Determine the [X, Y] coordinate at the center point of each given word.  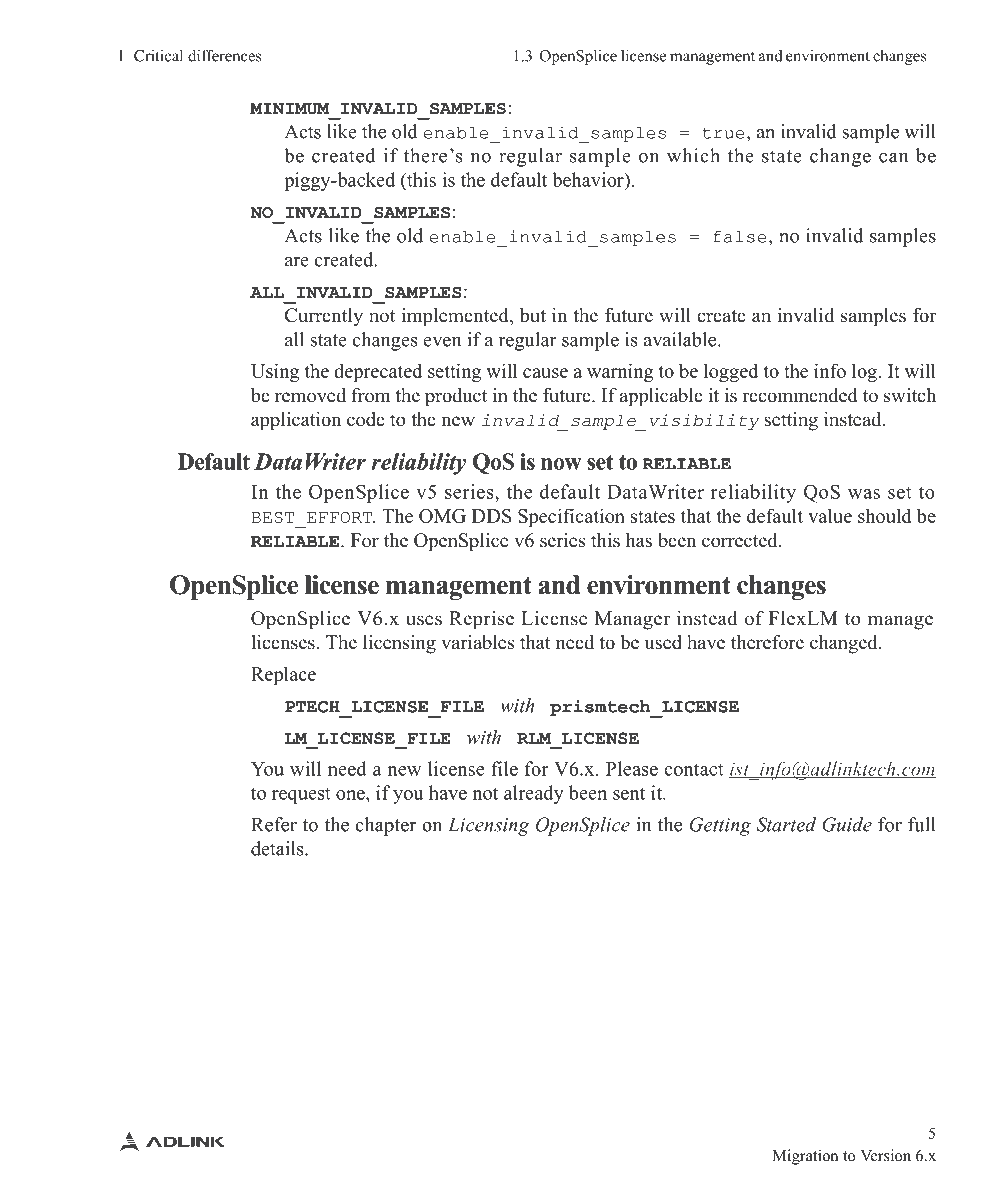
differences [224, 55]
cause [545, 373]
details [278, 848]
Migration [805, 1157]
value [830, 515]
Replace [283, 675]
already [534, 794]
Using [275, 372]
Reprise [481, 620]
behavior [589, 179]
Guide [847, 824]
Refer [274, 824]
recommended [800, 395]
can [893, 158]
